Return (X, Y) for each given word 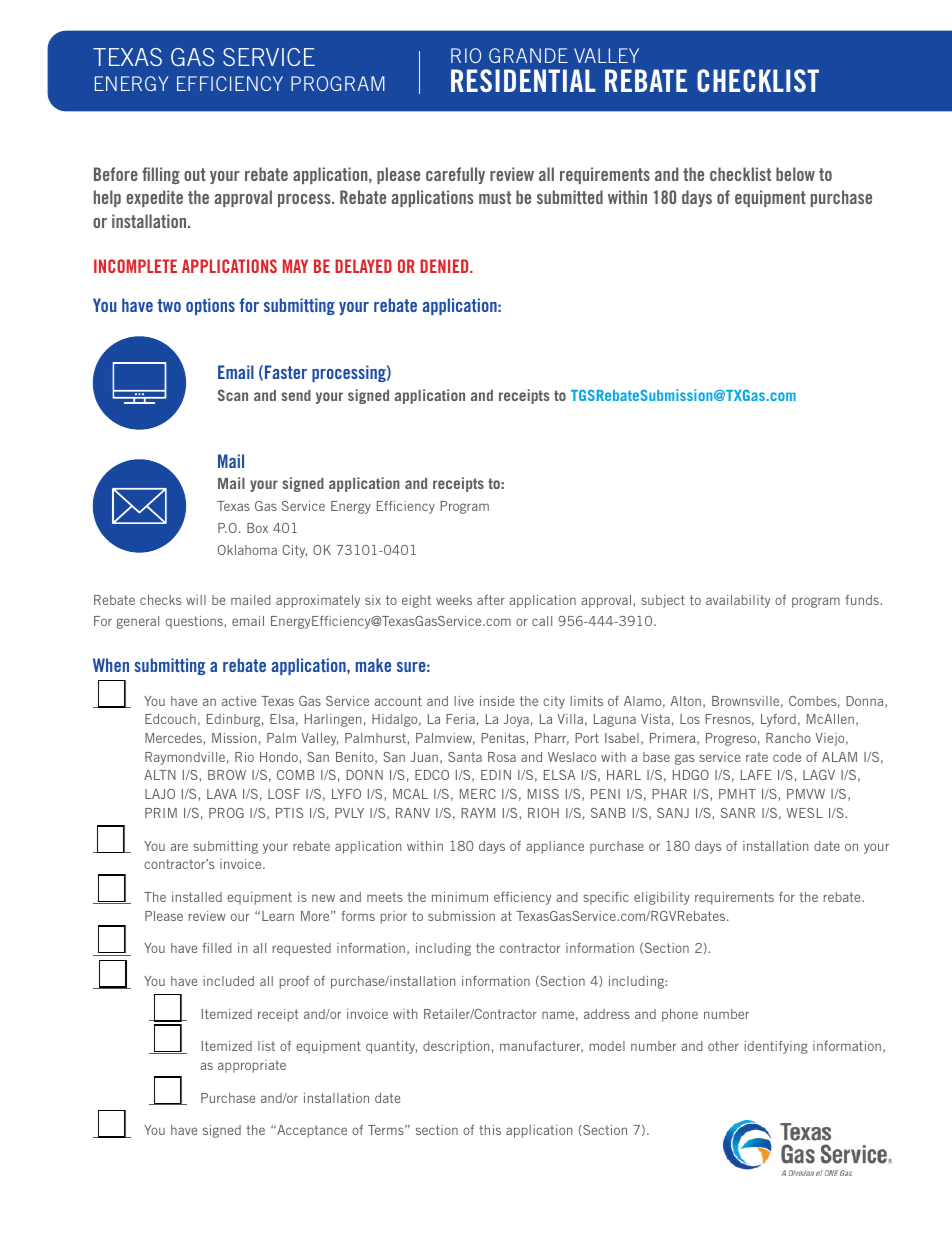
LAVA (222, 794)
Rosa (502, 757)
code (787, 757)
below (795, 174)
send (296, 395)
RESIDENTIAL (523, 80)
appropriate (252, 1066)
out (195, 174)
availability (738, 601)
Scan (232, 395)
